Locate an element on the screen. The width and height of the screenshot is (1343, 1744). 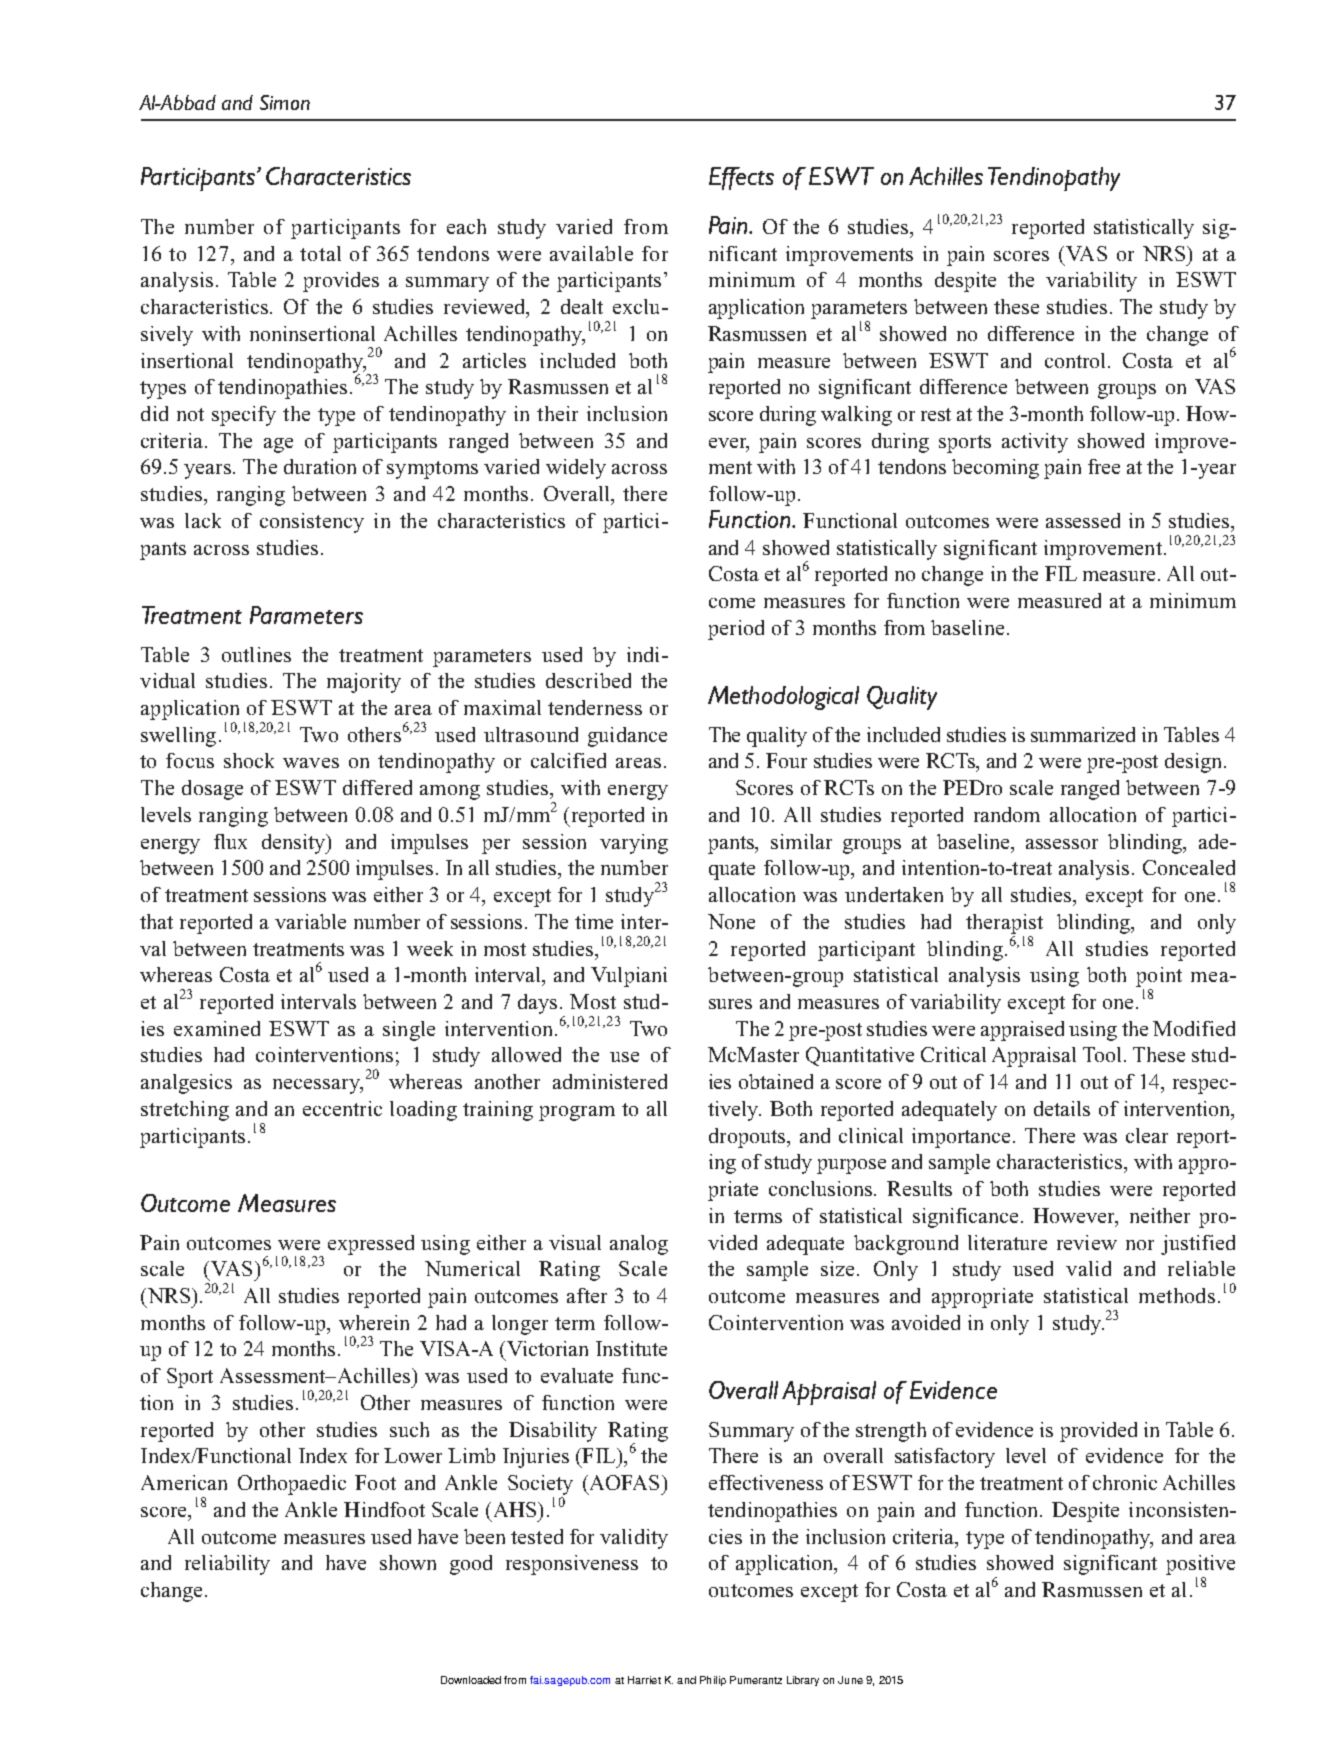
Simon is located at coordinates (285, 102).
